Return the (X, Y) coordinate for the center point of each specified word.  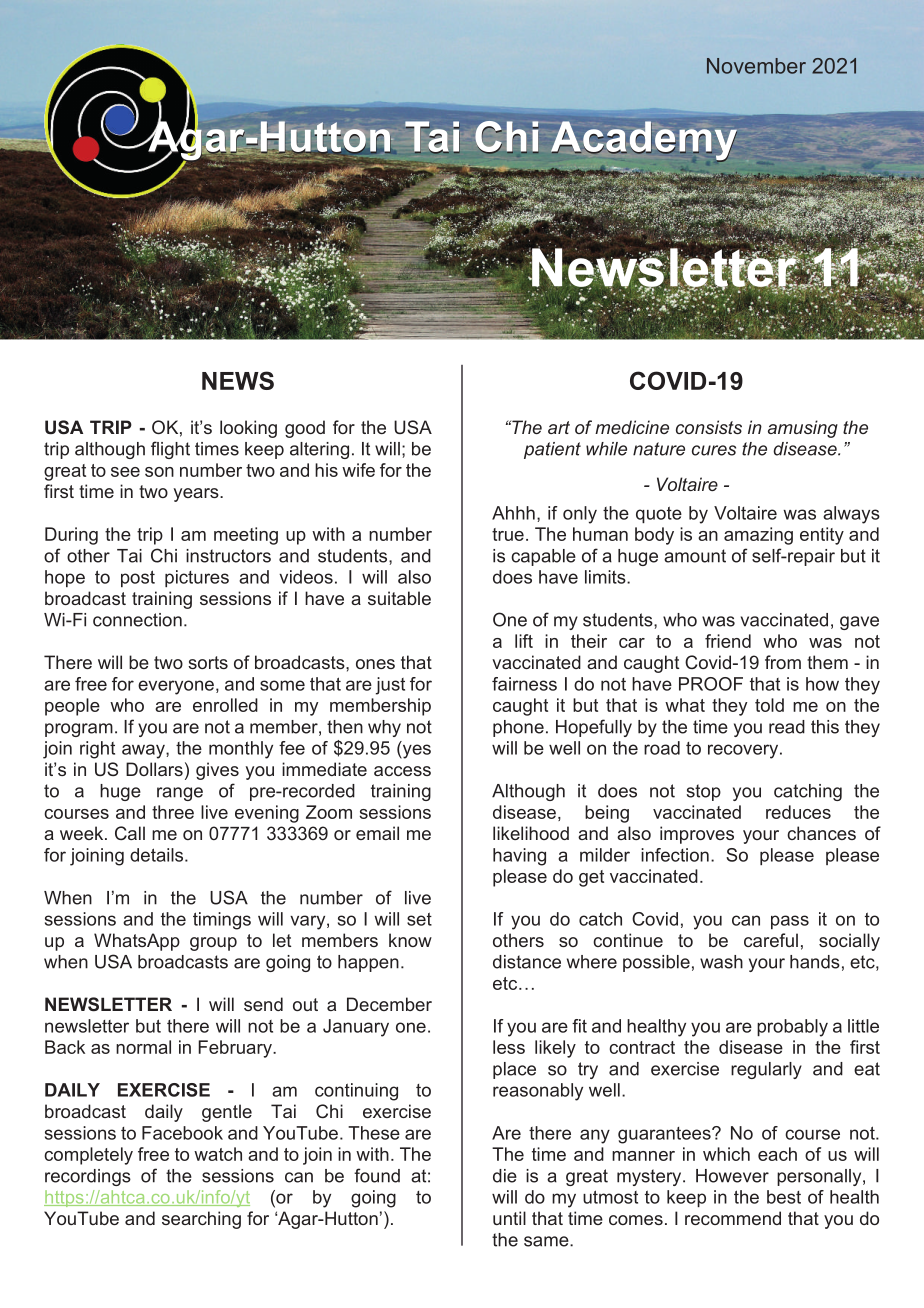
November (756, 66)
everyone (176, 687)
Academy (644, 141)
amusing (803, 429)
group (213, 944)
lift (524, 641)
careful (771, 940)
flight (170, 450)
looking (248, 429)
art (559, 427)
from (783, 662)
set (419, 919)
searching (201, 1220)
